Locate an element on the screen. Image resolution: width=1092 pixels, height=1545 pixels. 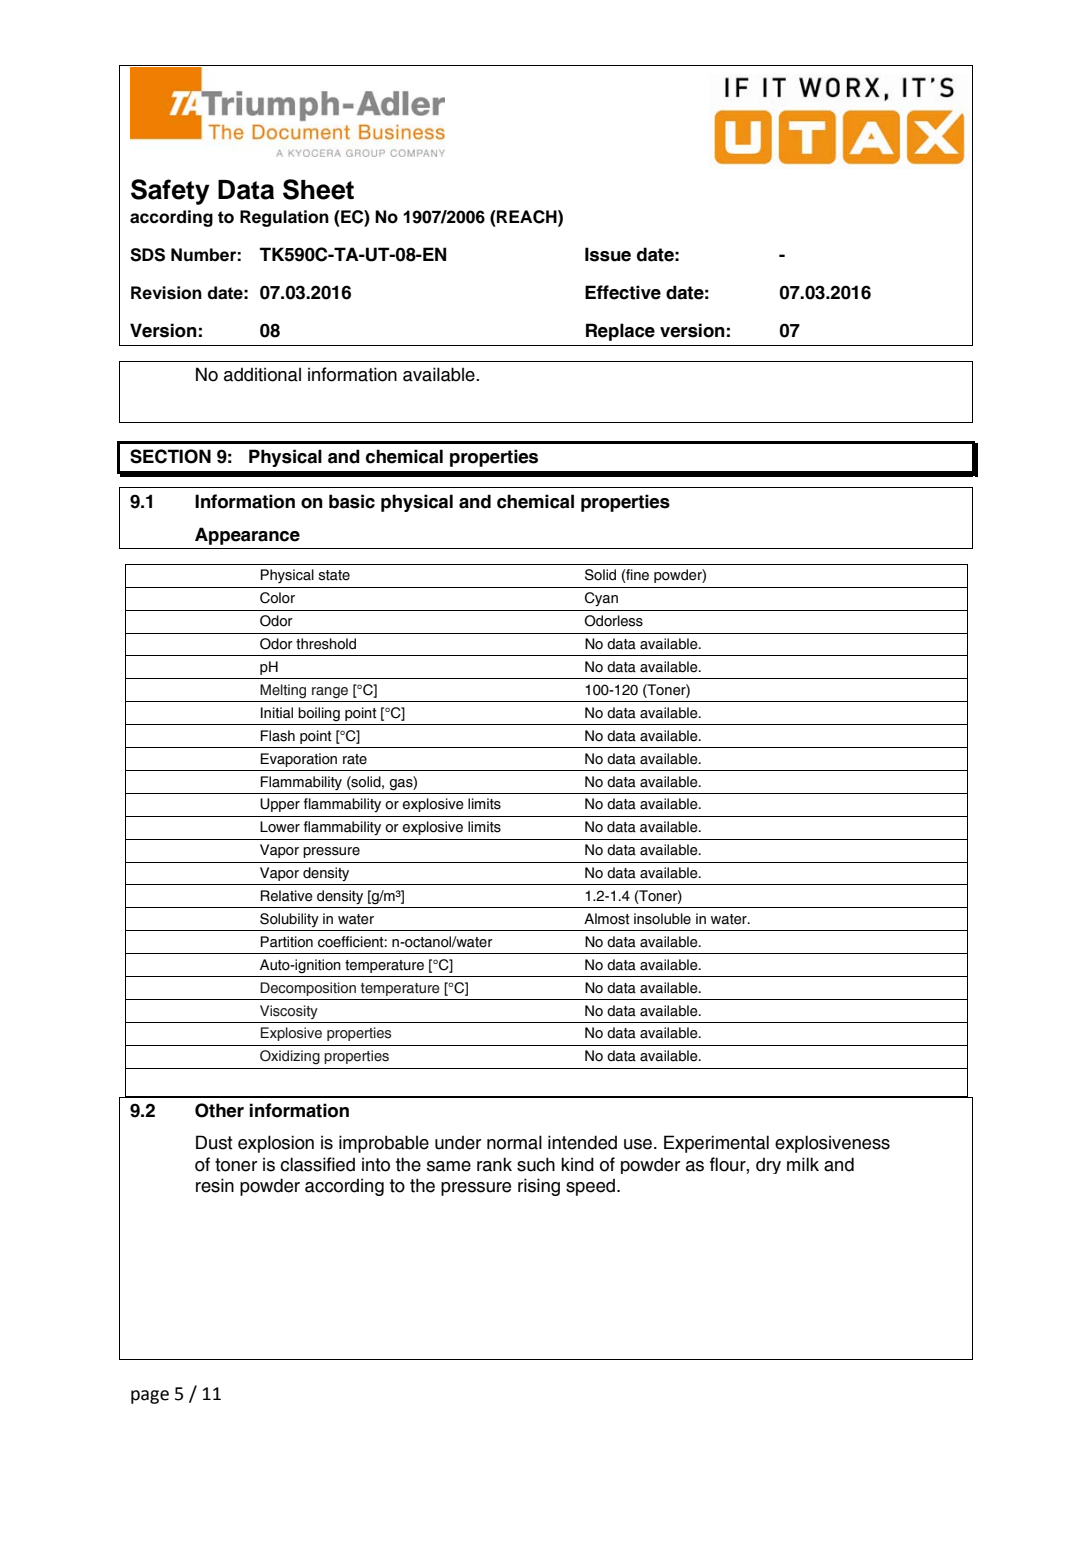
rate is located at coordinates (355, 759).
